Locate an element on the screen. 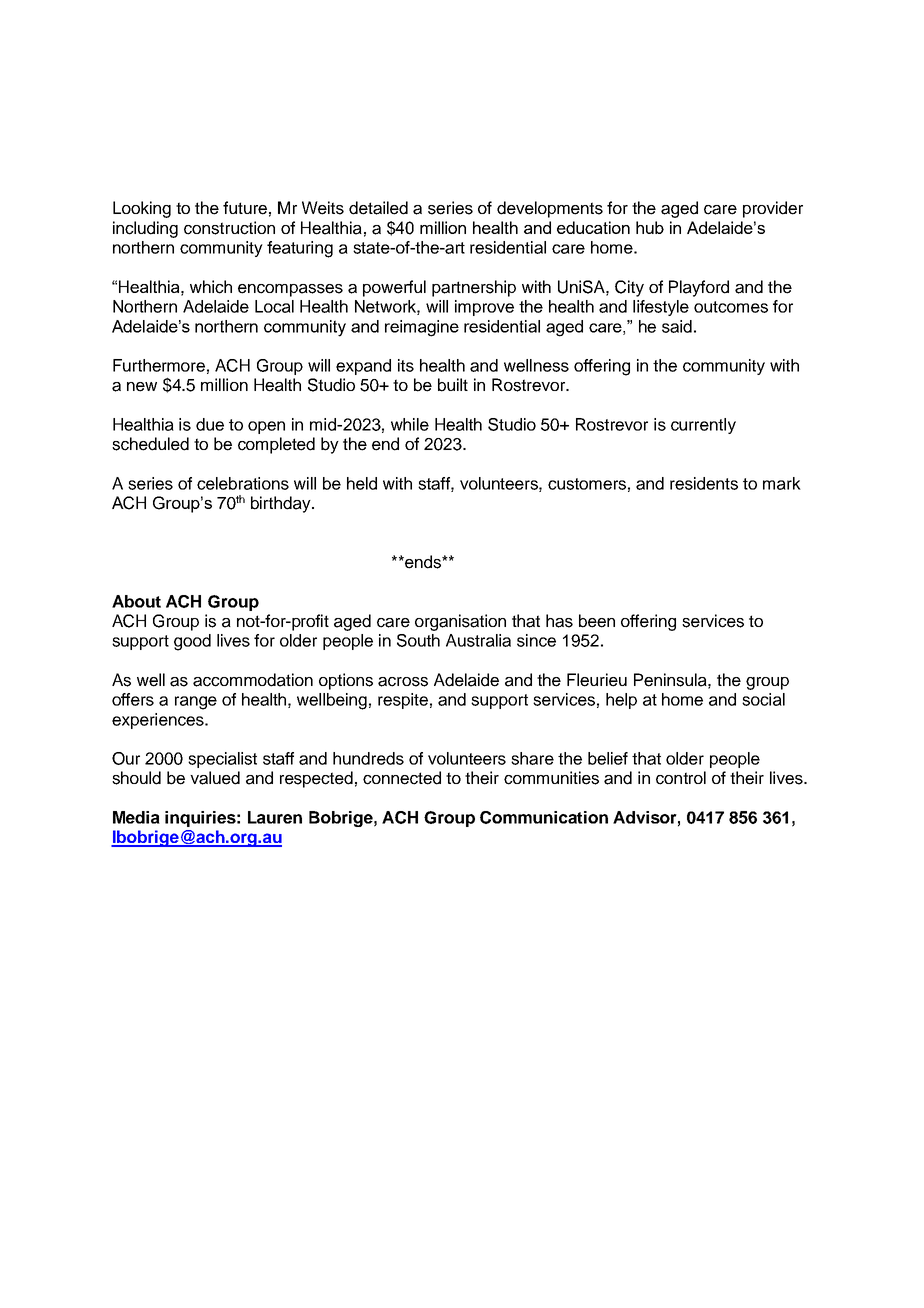 The height and width of the screenshot is (1308, 924). construction is located at coordinates (229, 228).
